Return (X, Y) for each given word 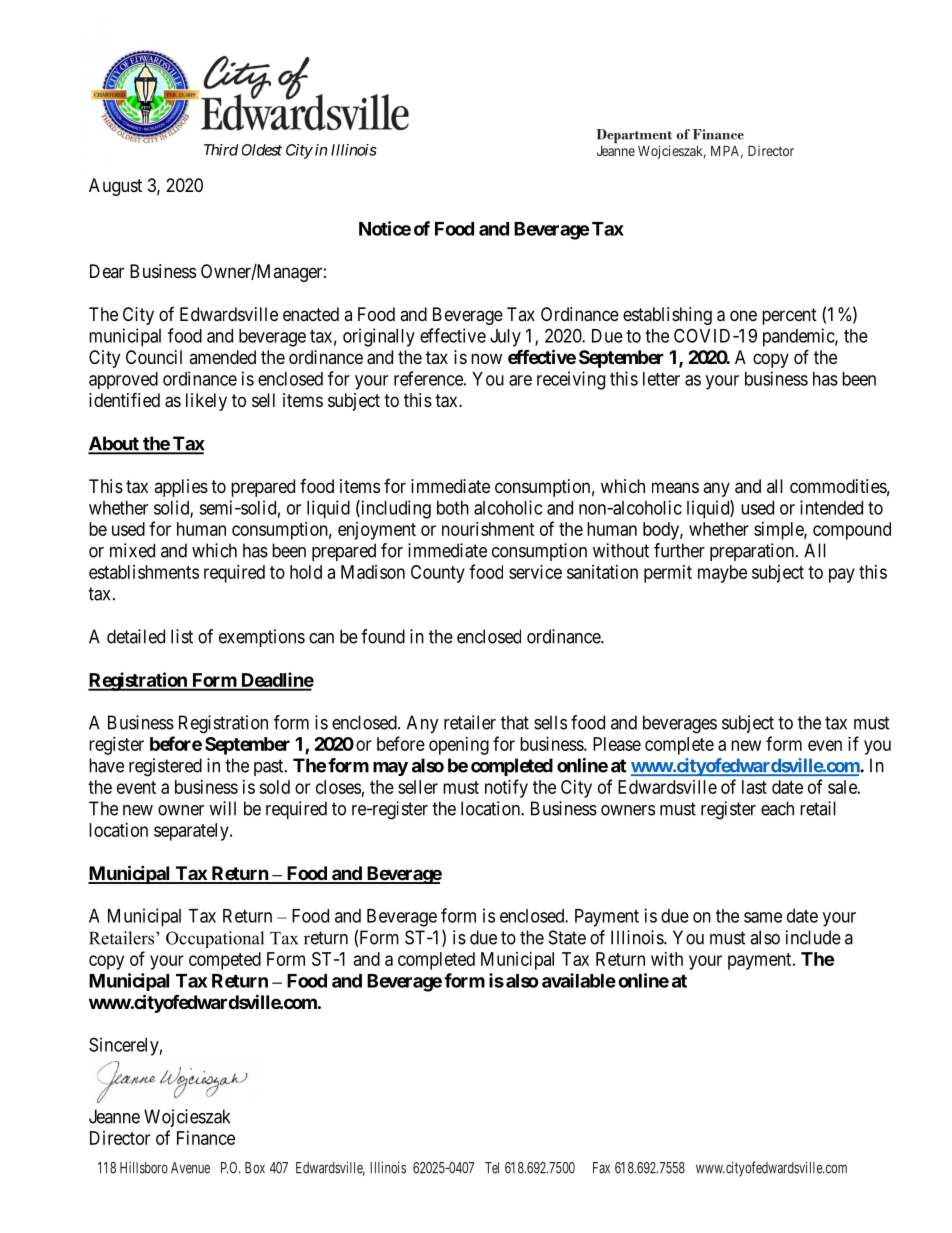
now (486, 358)
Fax (601, 1168)
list (182, 636)
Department (634, 137)
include (813, 937)
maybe (722, 574)
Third (221, 150)
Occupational (215, 939)
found (383, 636)
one (743, 315)
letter (661, 379)
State (567, 937)
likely (206, 402)
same (763, 917)
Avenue (190, 1168)
